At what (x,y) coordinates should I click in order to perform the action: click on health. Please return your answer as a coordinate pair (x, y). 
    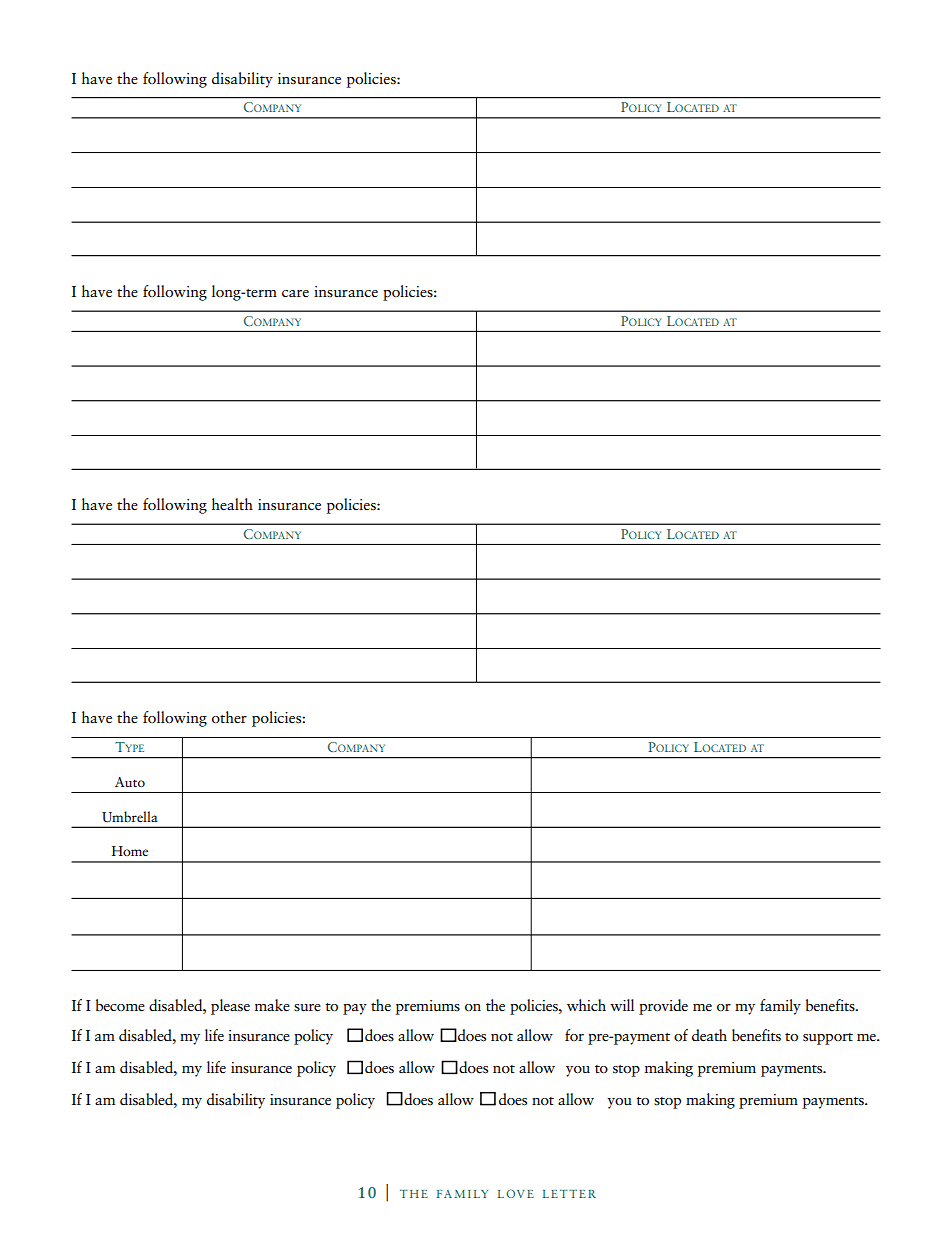
    Looking at the image, I should click on (232, 504).
